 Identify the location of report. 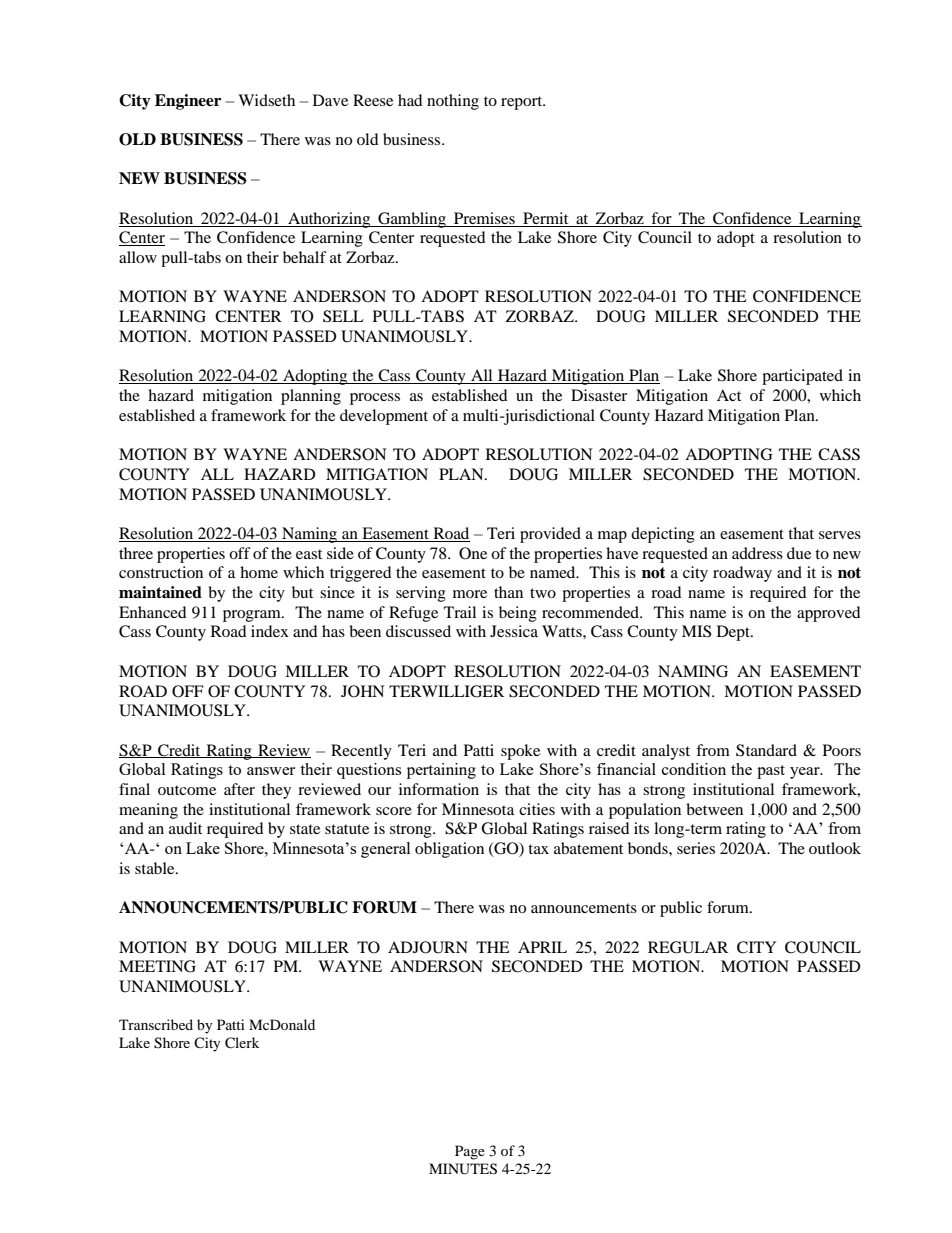
(523, 103).
